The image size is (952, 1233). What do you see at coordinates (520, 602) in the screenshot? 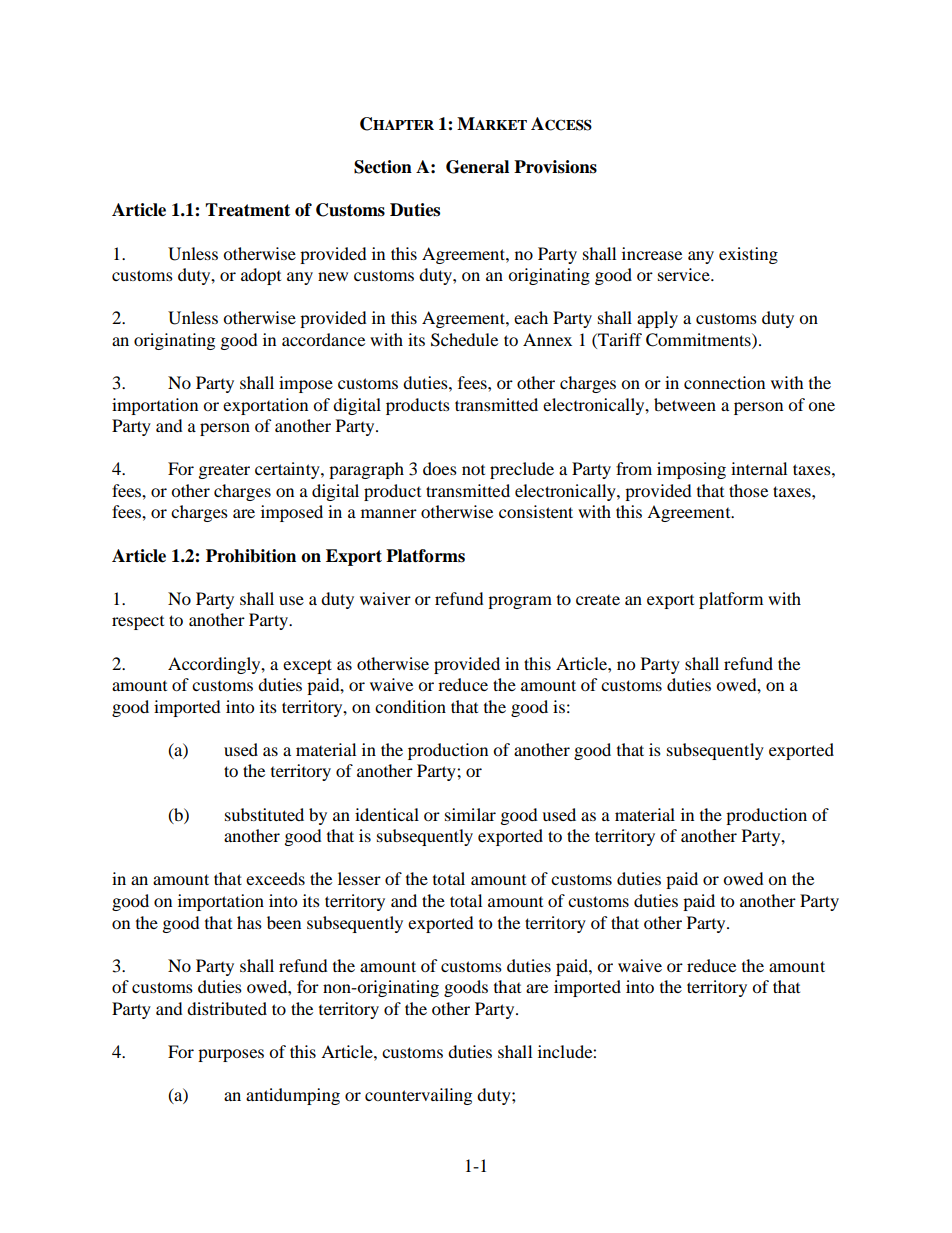
I see `program` at bounding box center [520, 602].
